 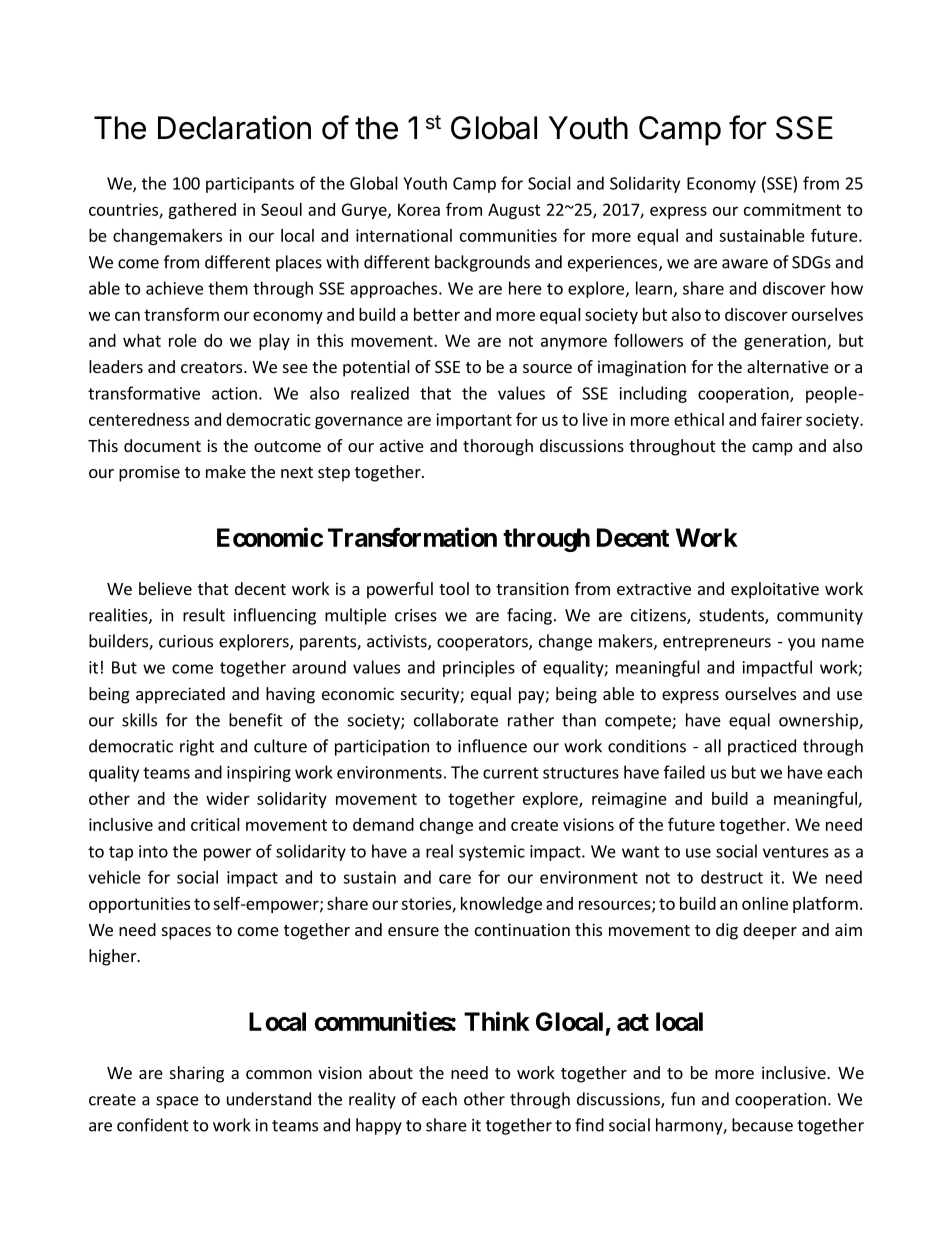 What do you see at coordinates (204, 615) in the screenshot?
I see `result` at bounding box center [204, 615].
